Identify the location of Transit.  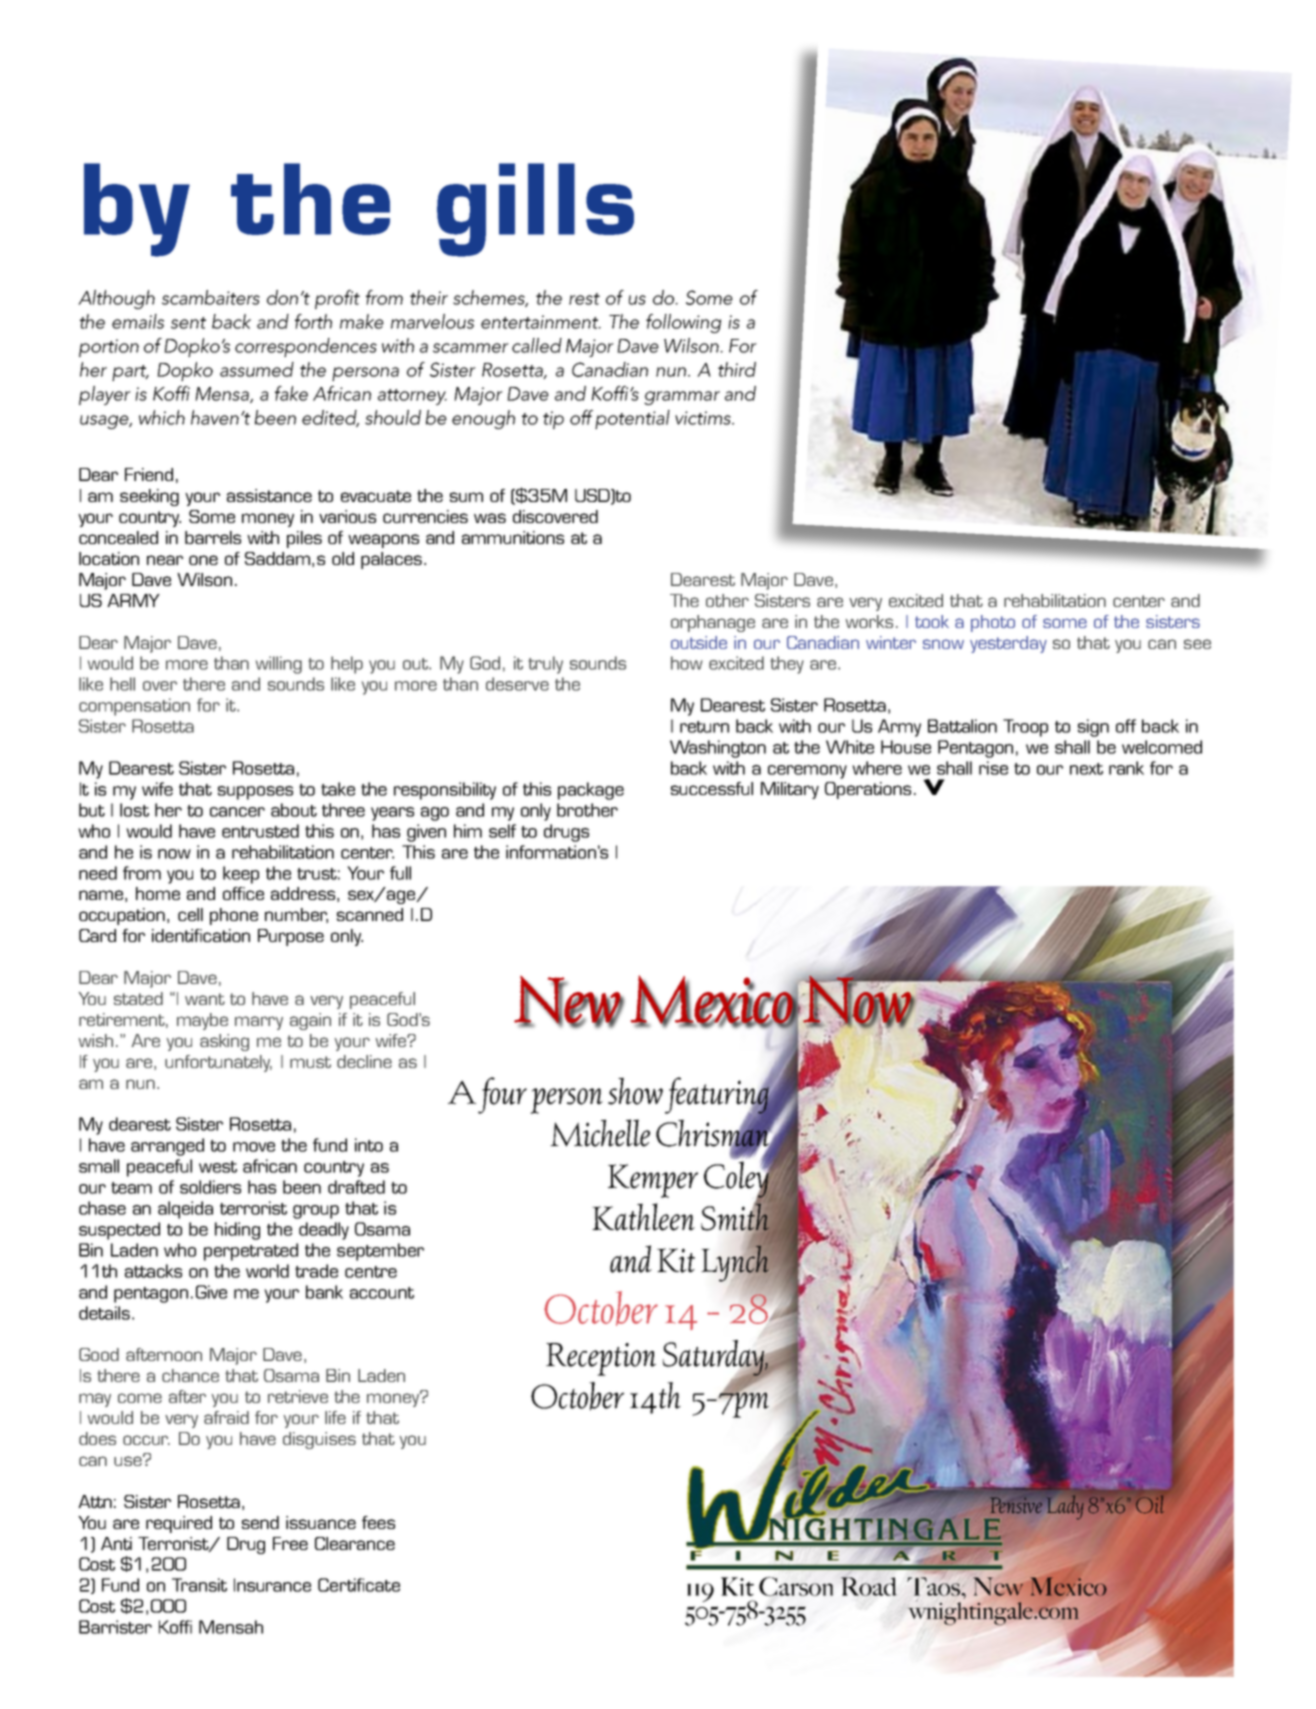
(199, 1585).
